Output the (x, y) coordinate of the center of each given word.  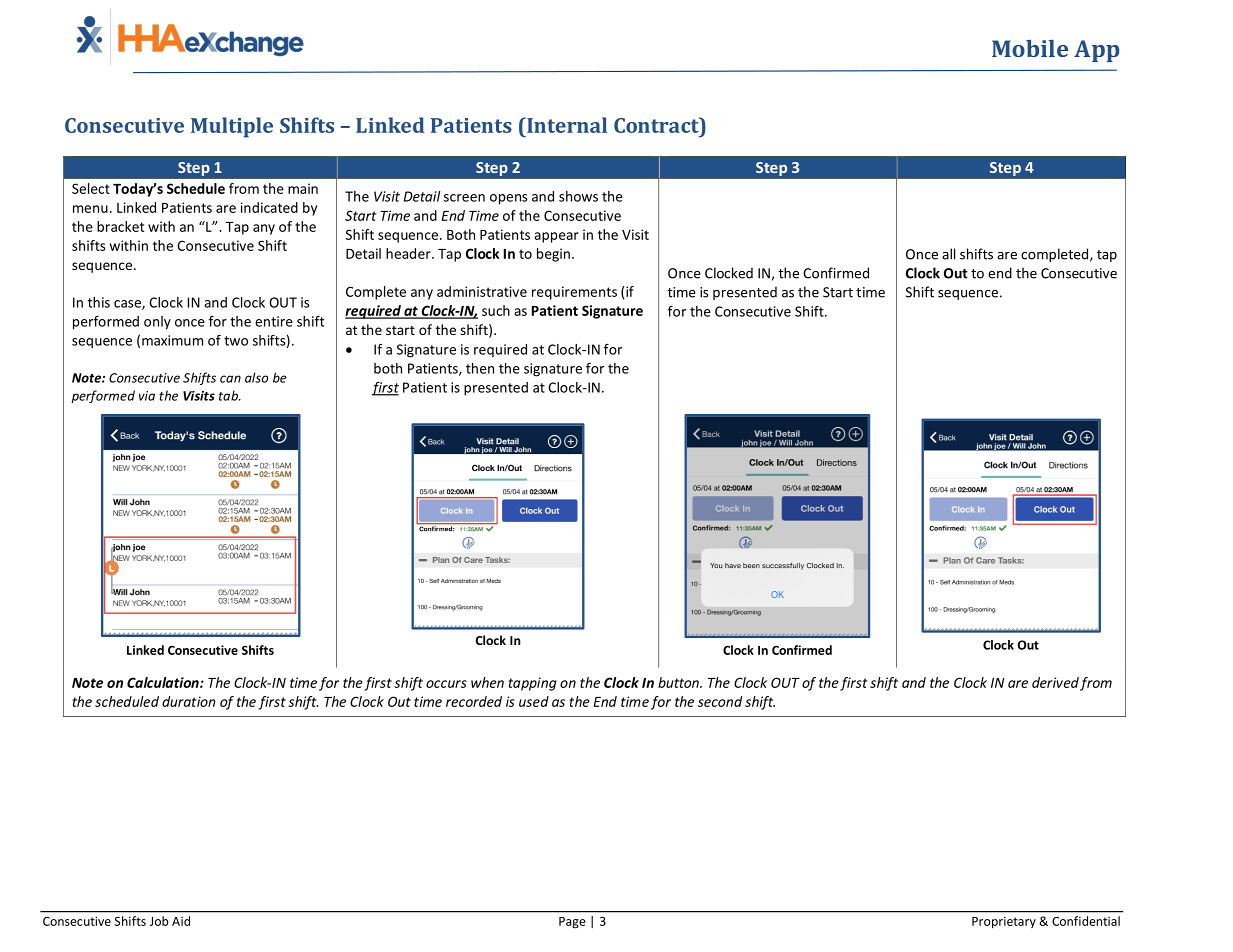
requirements (574, 293)
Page (572, 923)
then (480, 368)
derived (1055, 682)
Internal (566, 125)
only (157, 323)
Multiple (232, 127)
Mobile (1030, 48)
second (720, 701)
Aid (181, 921)
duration (189, 701)
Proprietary (1004, 923)
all (948, 254)
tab (229, 395)
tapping (532, 684)
